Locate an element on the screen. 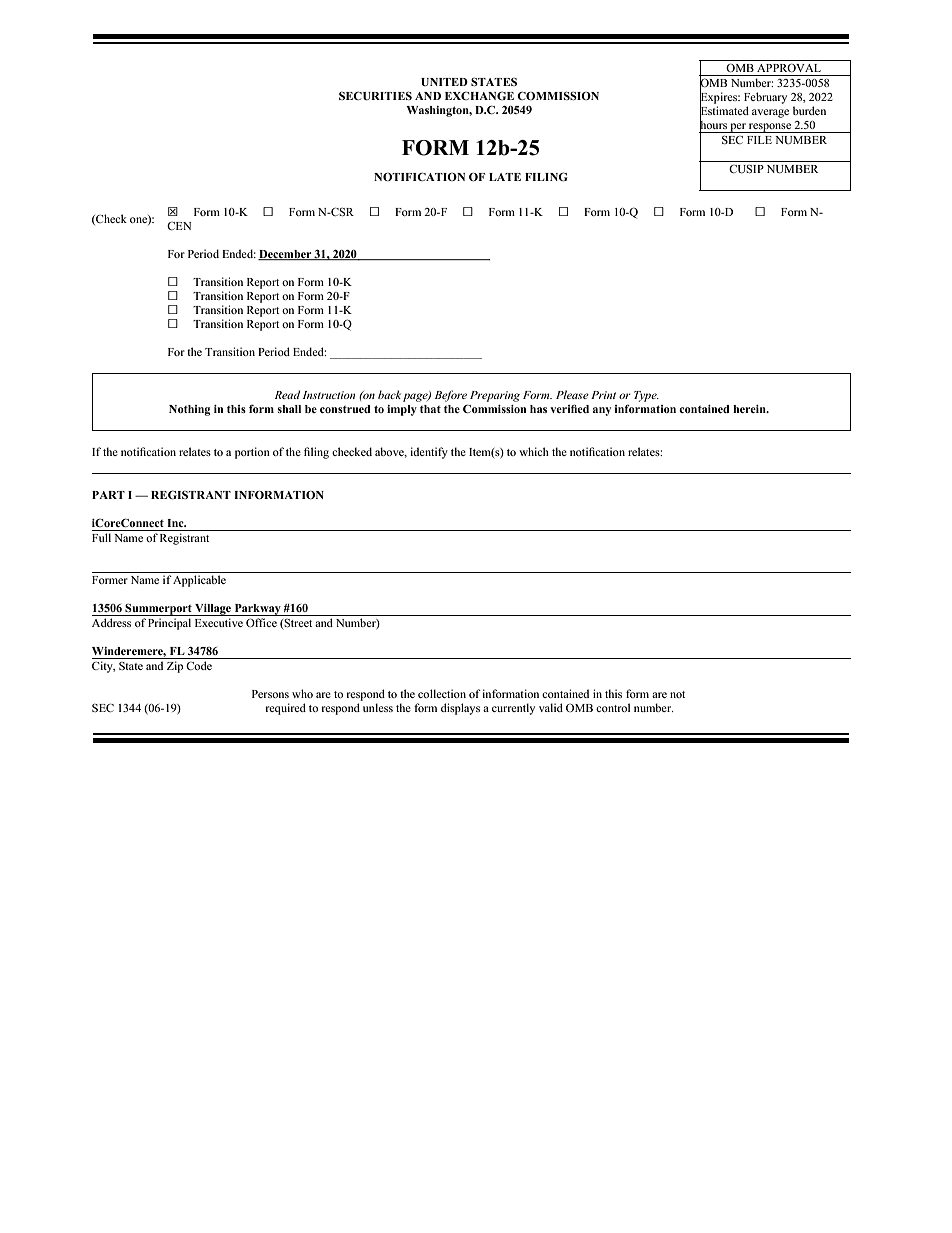  EXCHANGE is located at coordinates (479, 95).
